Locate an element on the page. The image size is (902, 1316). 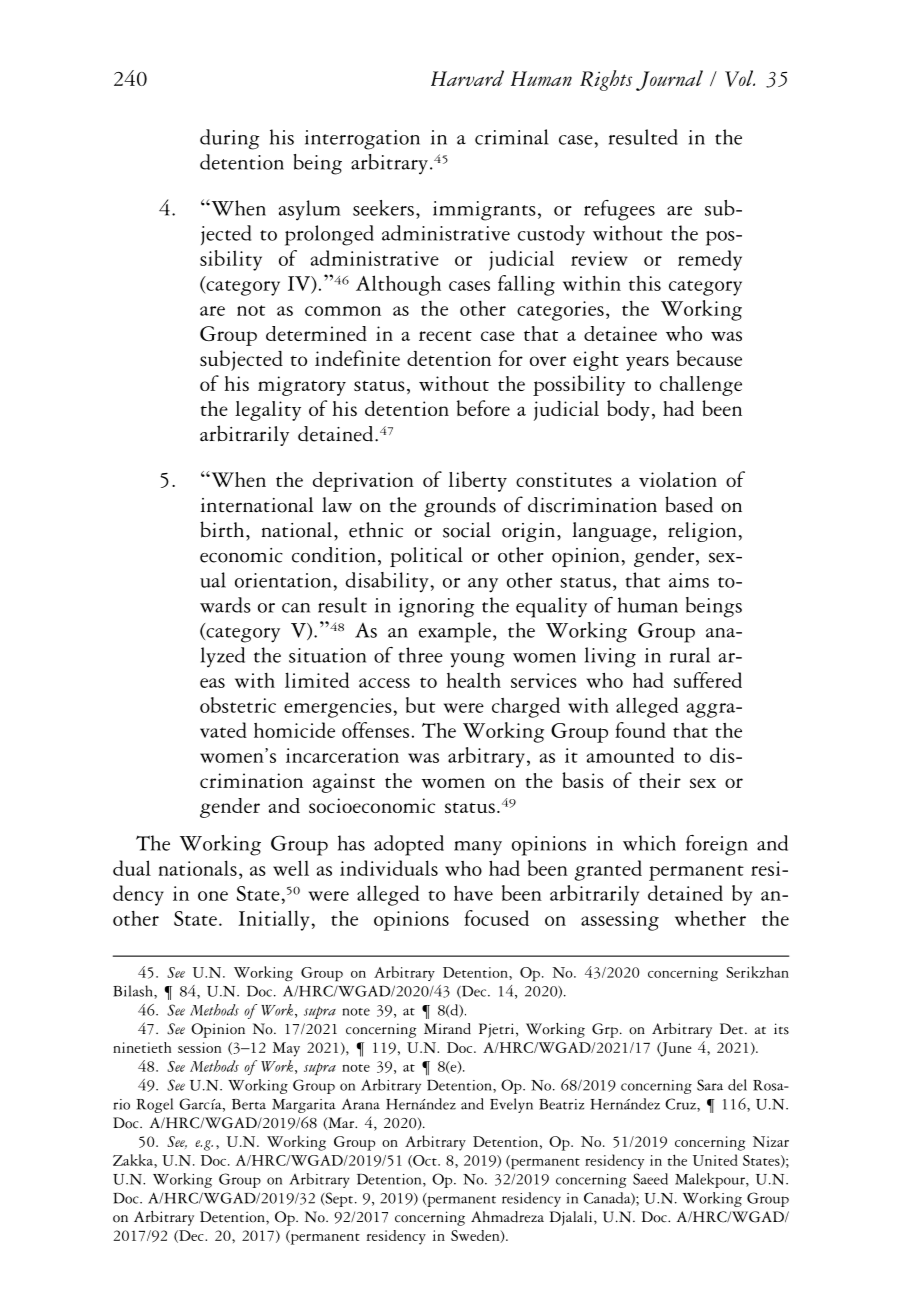
rural is located at coordinates (690, 655).
